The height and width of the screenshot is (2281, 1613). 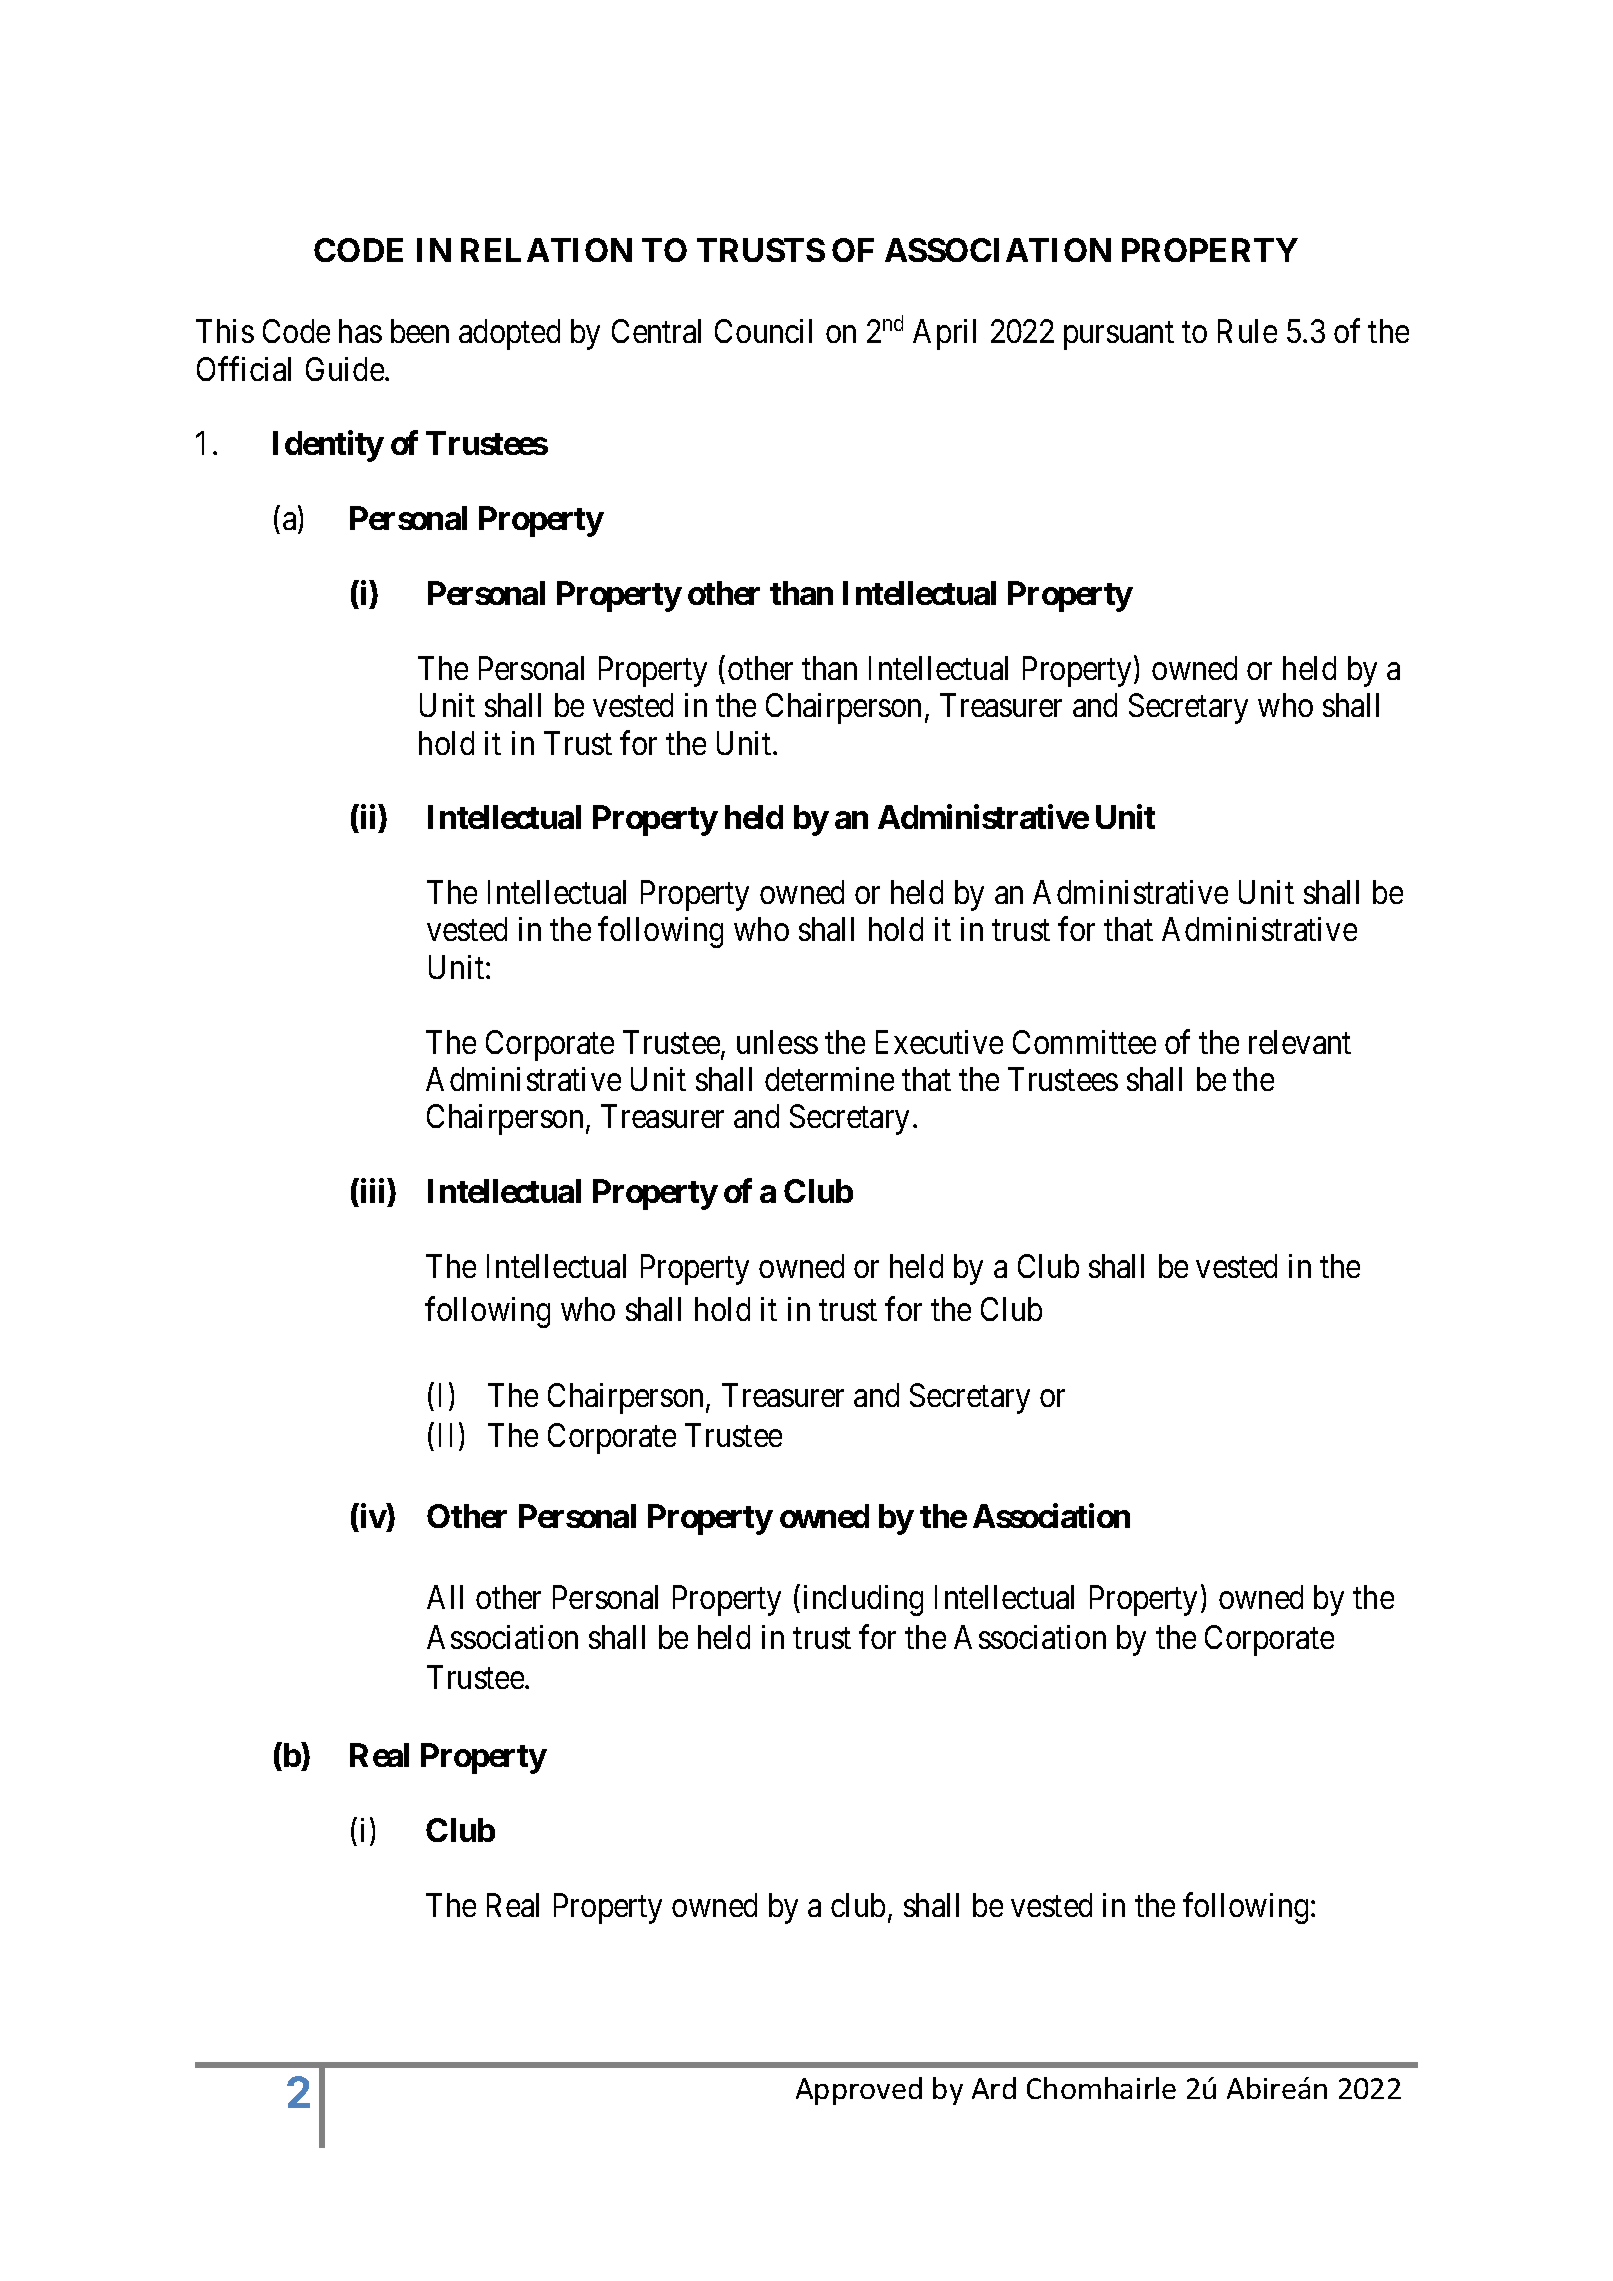 I want to click on Approved, so click(x=859, y=2091).
